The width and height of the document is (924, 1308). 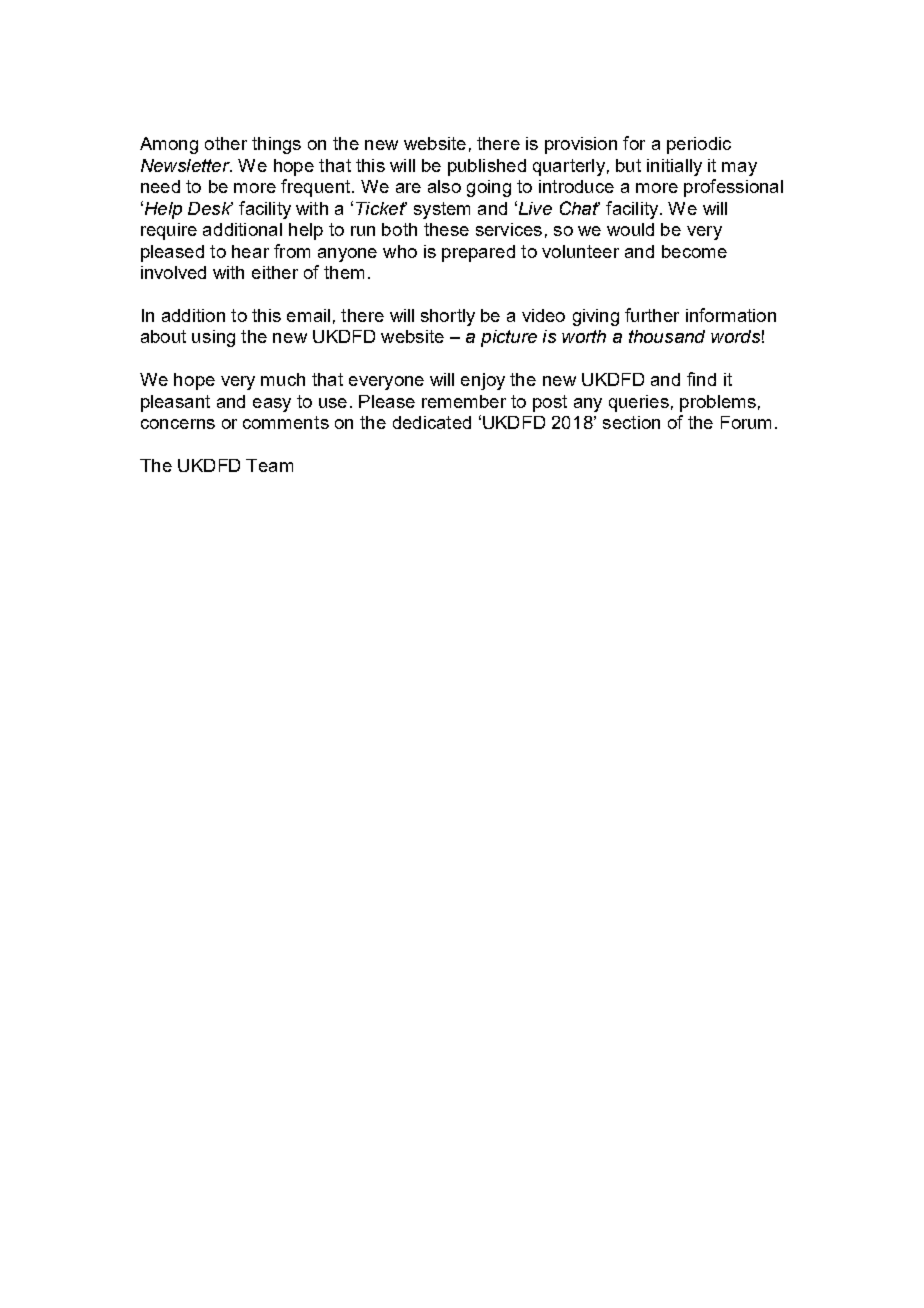 I want to click on other, so click(x=226, y=143).
